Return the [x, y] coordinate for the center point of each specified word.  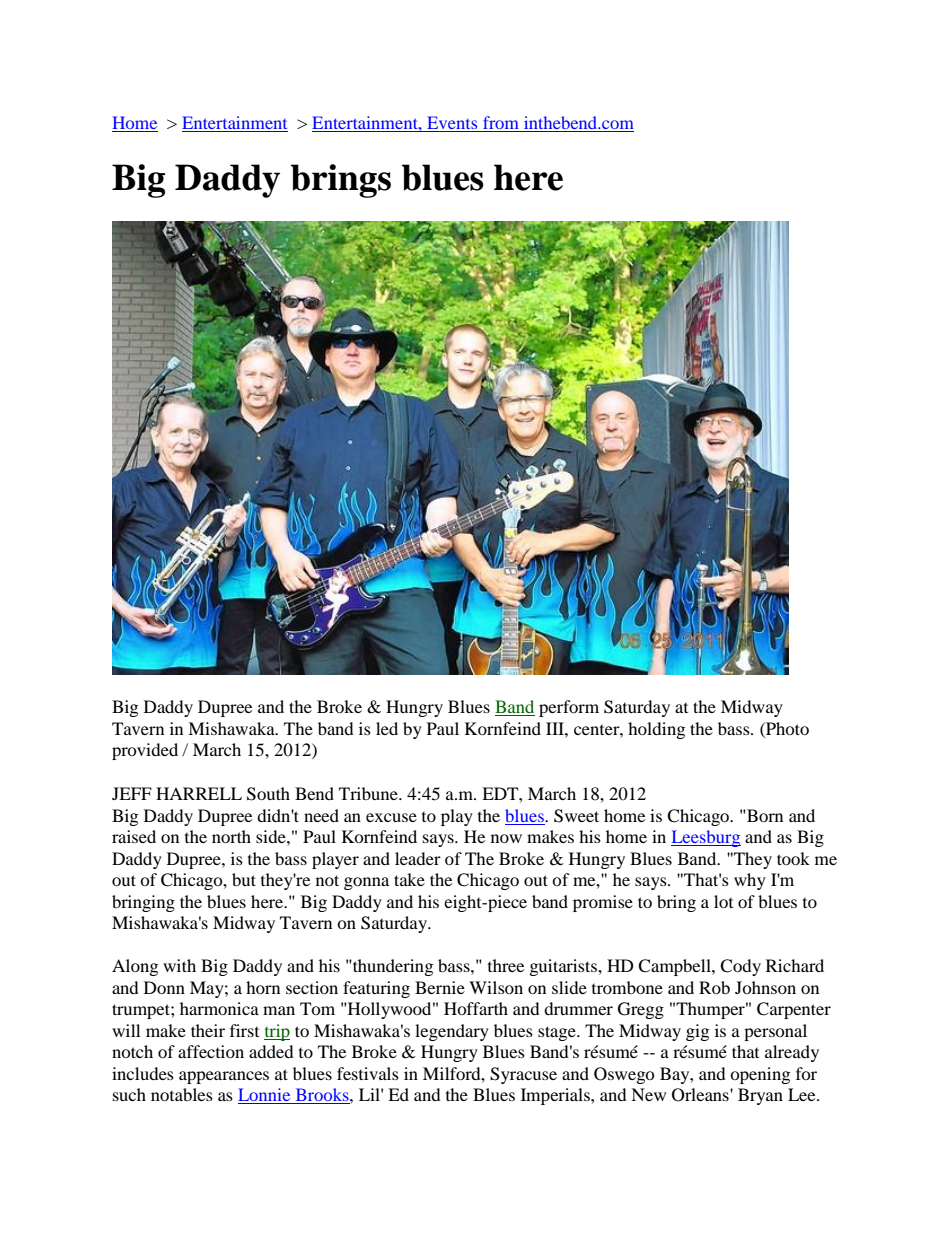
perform [569, 708]
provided [145, 751]
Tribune [369, 793]
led [387, 728]
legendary [452, 1032]
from [501, 124]
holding [656, 730]
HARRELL [199, 793]
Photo [786, 728]
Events [452, 124]
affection [211, 1051]
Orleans [701, 1095]
